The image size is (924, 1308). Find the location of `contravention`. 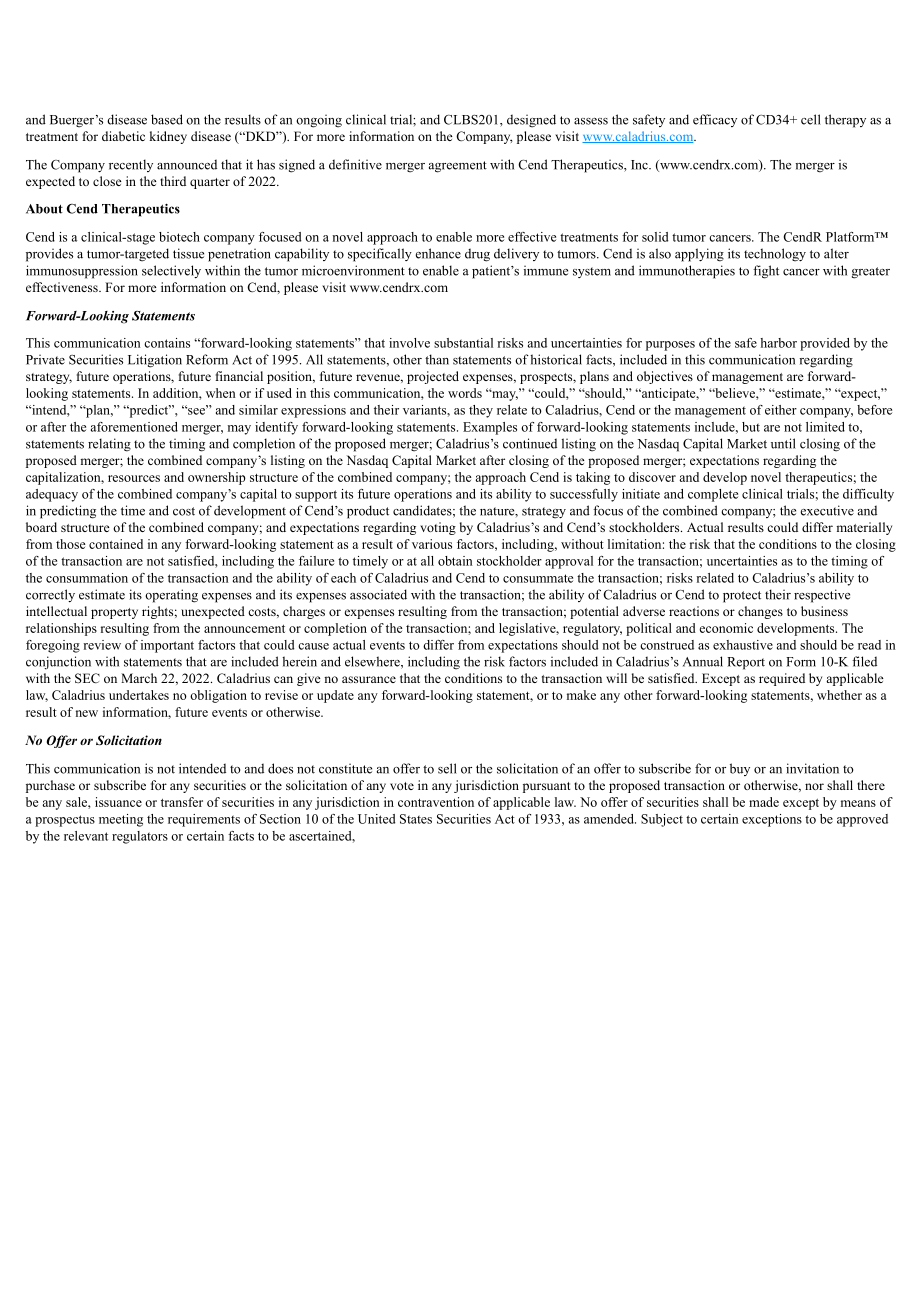

contravention is located at coordinates (436, 802).
